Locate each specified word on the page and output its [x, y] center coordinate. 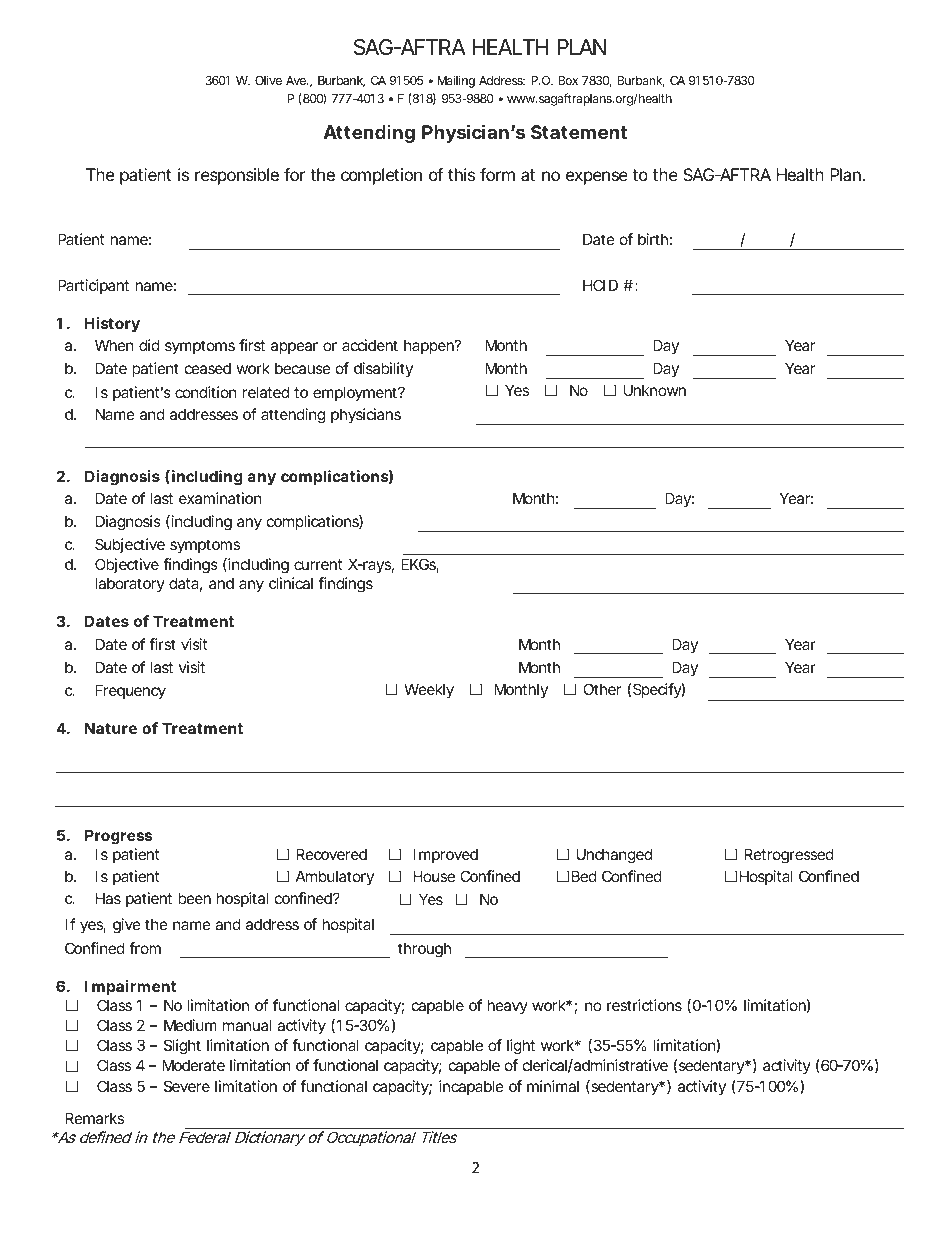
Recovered [331, 854]
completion [381, 176]
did [149, 345]
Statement [579, 132]
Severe [187, 1086]
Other [602, 689]
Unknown [655, 390]
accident [370, 345]
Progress [118, 837]
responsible [237, 176]
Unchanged [614, 856]
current [318, 564]
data [185, 584]
